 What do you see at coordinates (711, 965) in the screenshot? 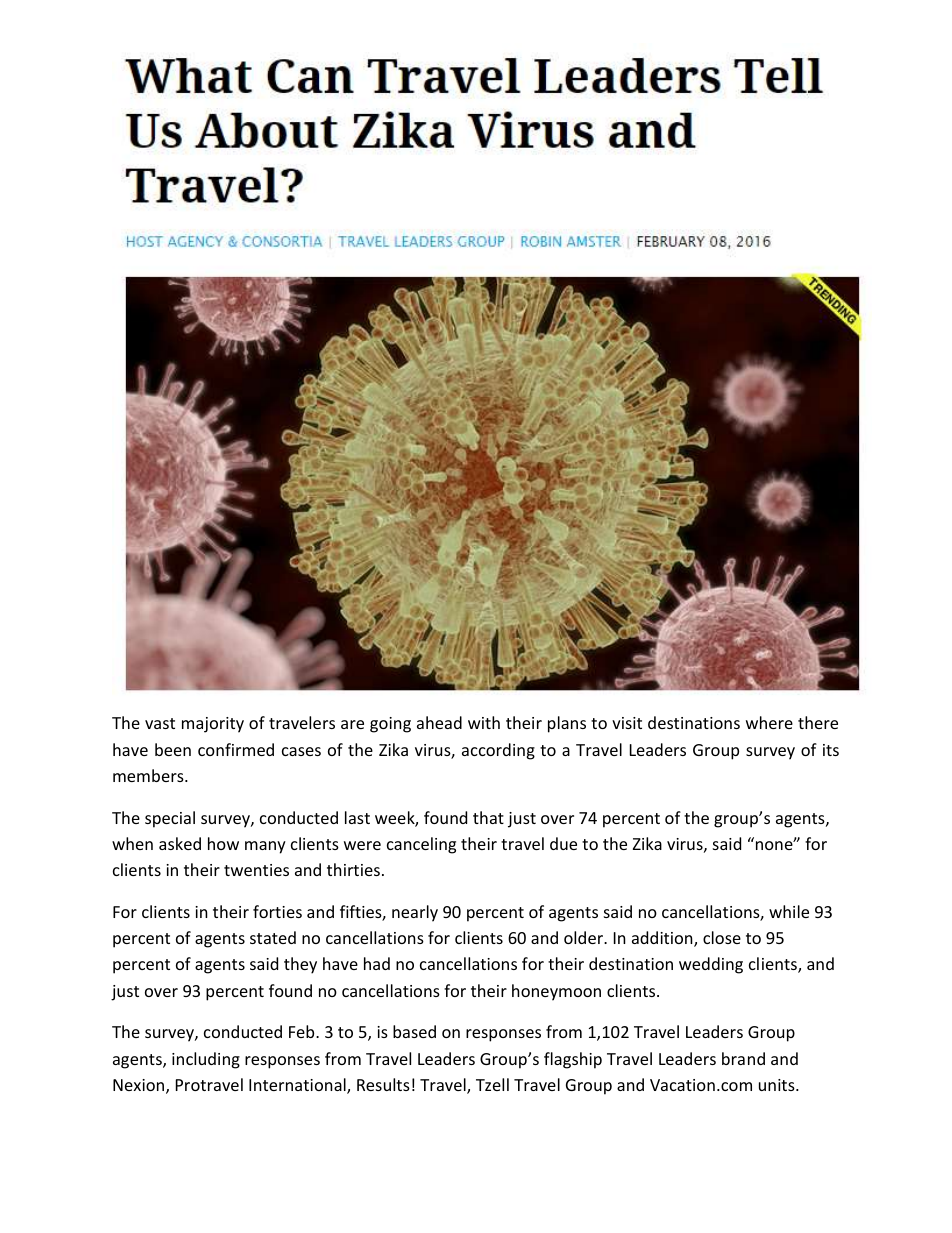
I see `wedding` at bounding box center [711, 965].
